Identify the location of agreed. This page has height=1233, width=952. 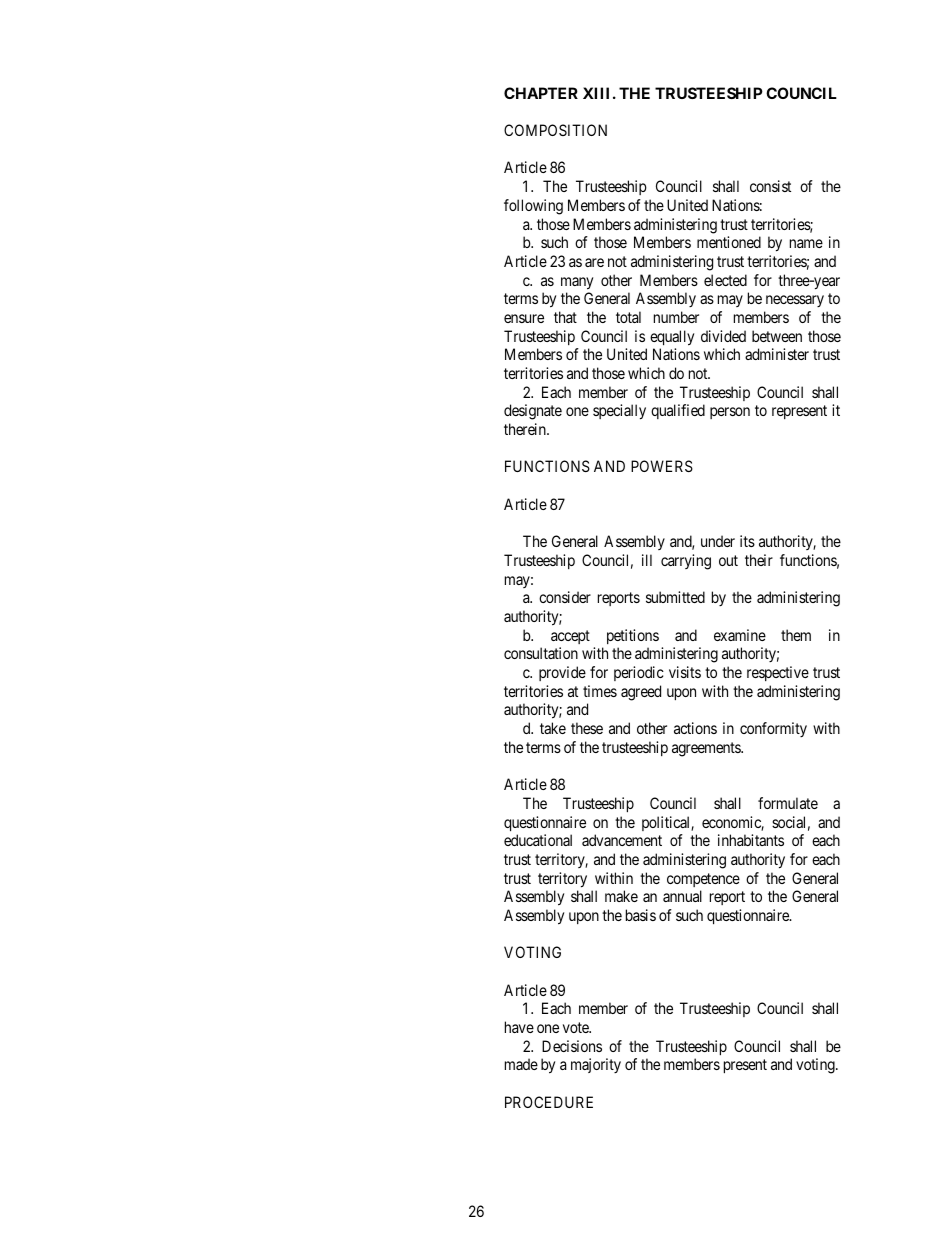
(641, 693).
